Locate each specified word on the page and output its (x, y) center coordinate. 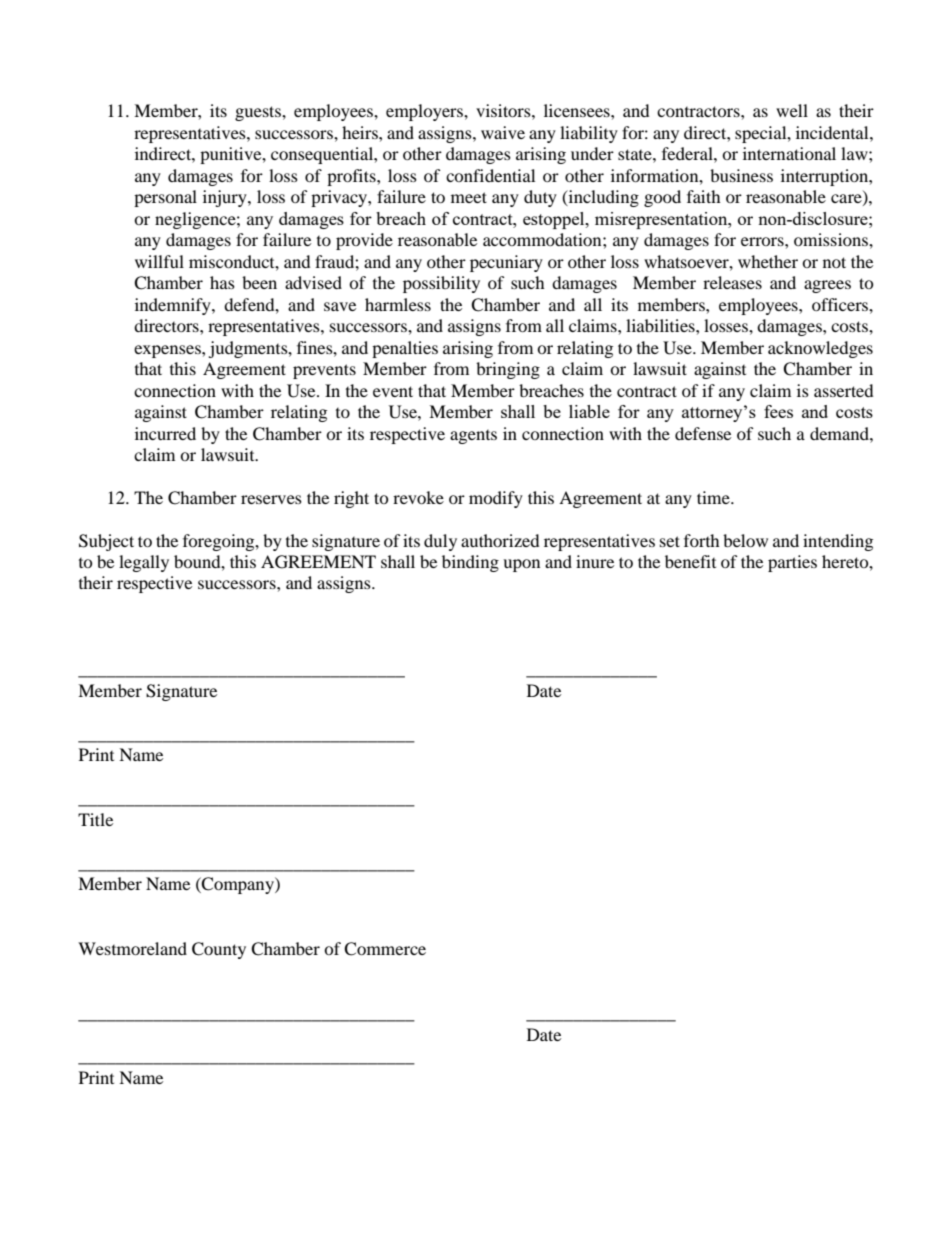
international (789, 153)
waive (503, 132)
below (745, 540)
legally (144, 563)
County (219, 950)
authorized (500, 540)
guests (259, 113)
